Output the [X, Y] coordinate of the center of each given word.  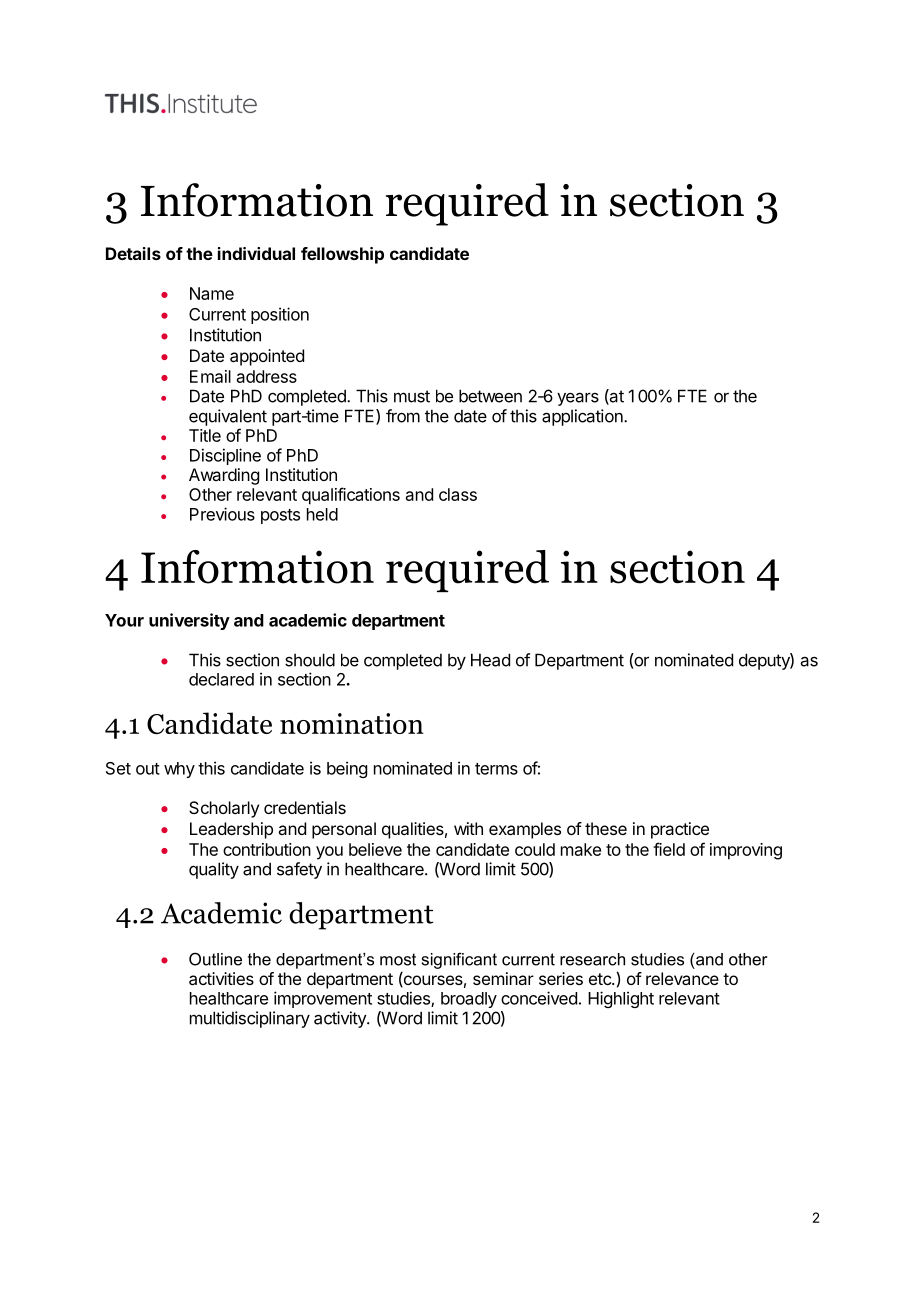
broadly [469, 1000]
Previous [222, 514]
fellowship [342, 255]
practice [680, 830]
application [583, 417]
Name [212, 293]
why [179, 770]
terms [496, 769]
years [578, 399]
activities [221, 978]
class [458, 494]
